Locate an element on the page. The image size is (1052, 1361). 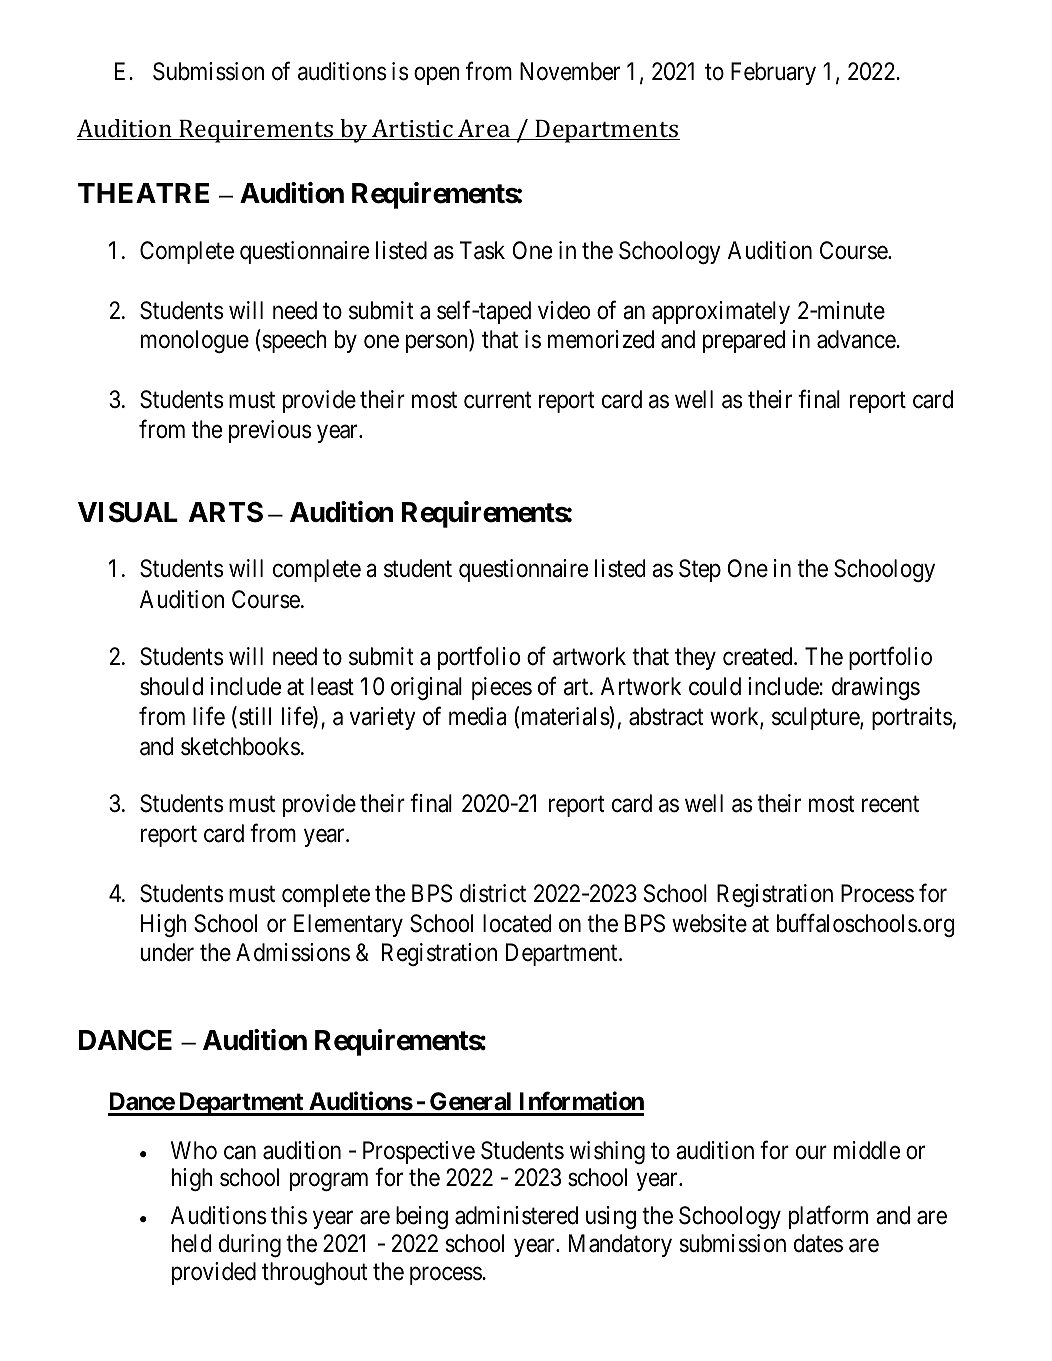
website is located at coordinates (709, 923).
